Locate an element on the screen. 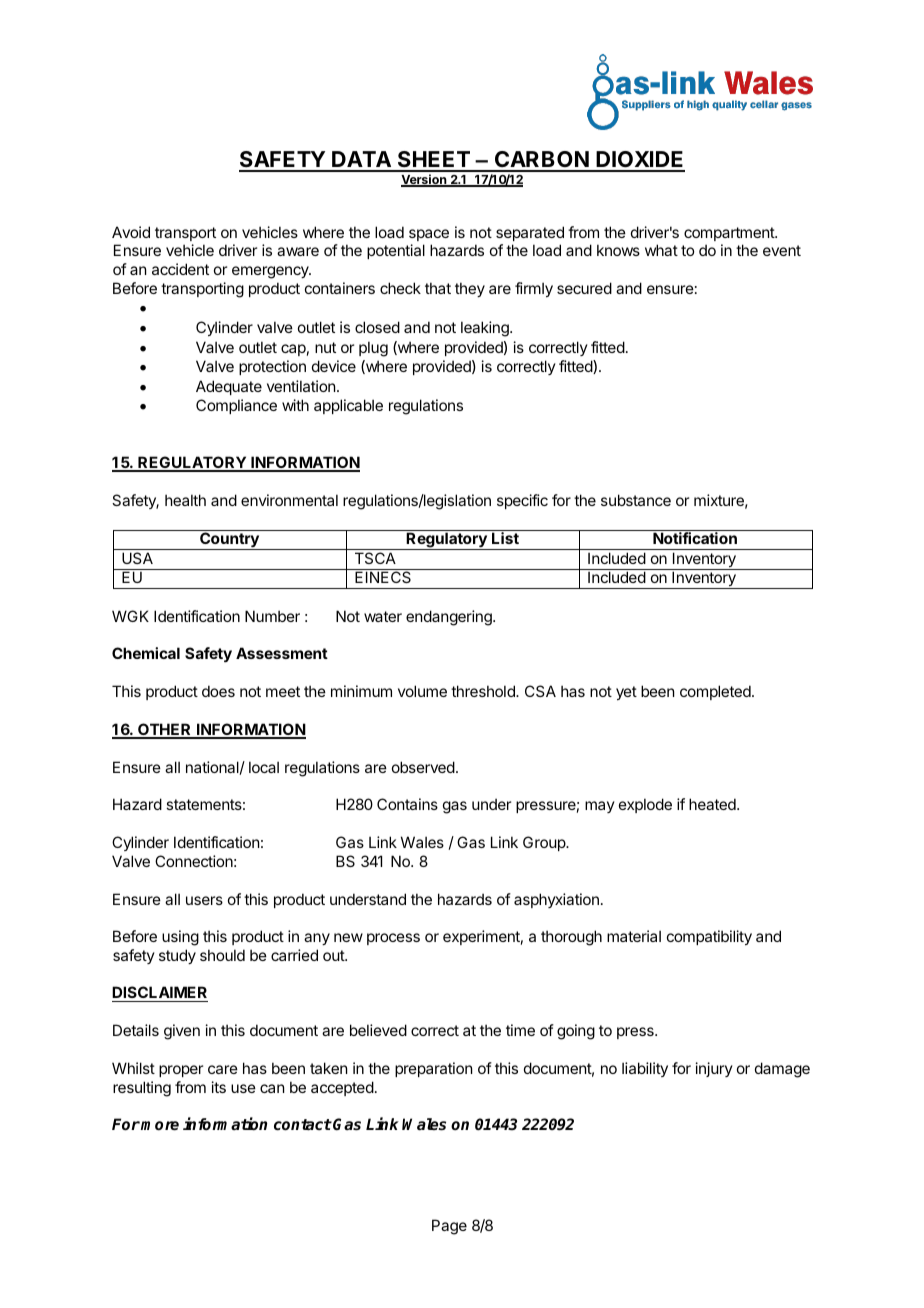 This screenshot has width=924, height=1308. more is located at coordinates (160, 1125).
